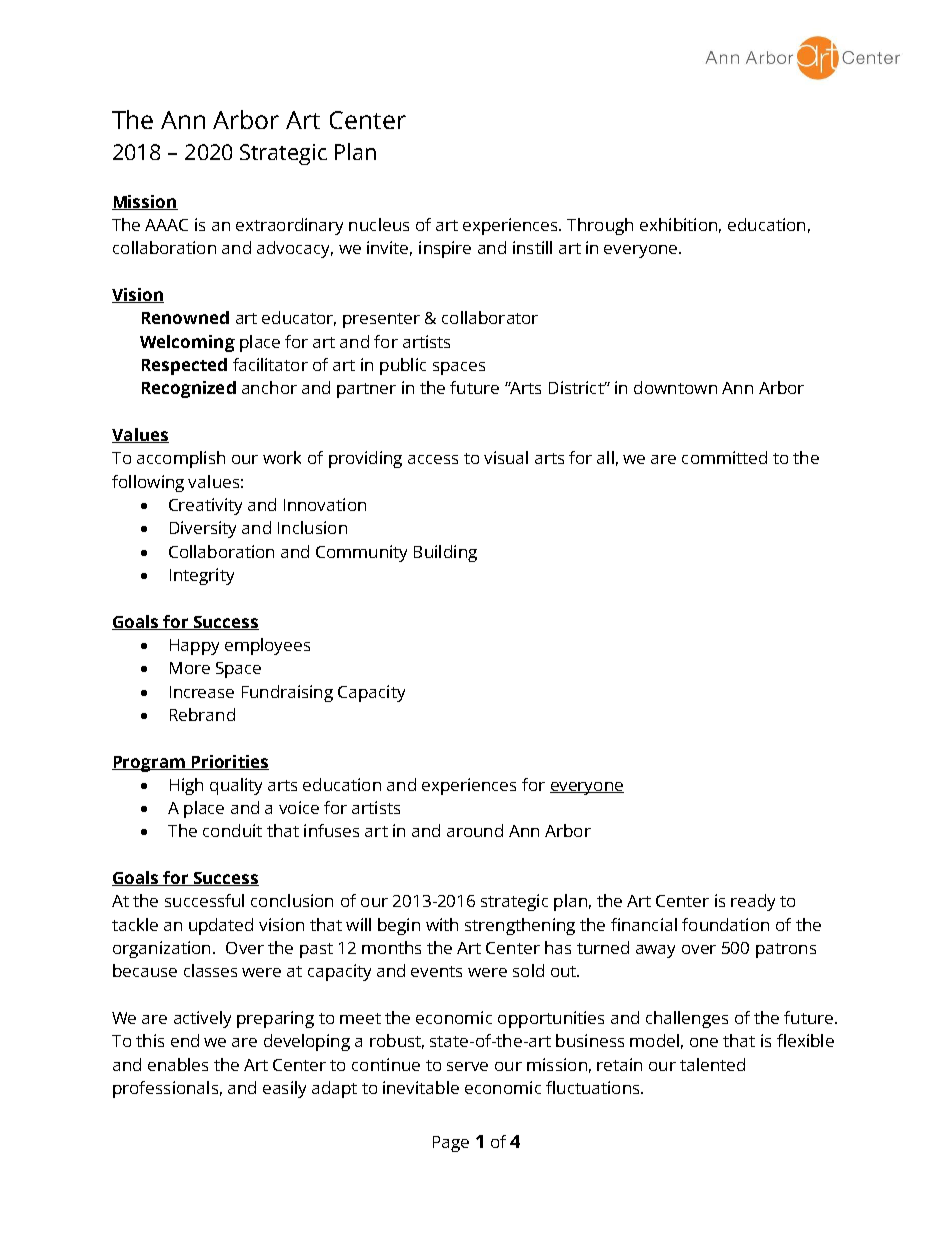 This screenshot has height=1233, width=952. What do you see at coordinates (600, 226) in the screenshot?
I see `Through` at bounding box center [600, 226].
